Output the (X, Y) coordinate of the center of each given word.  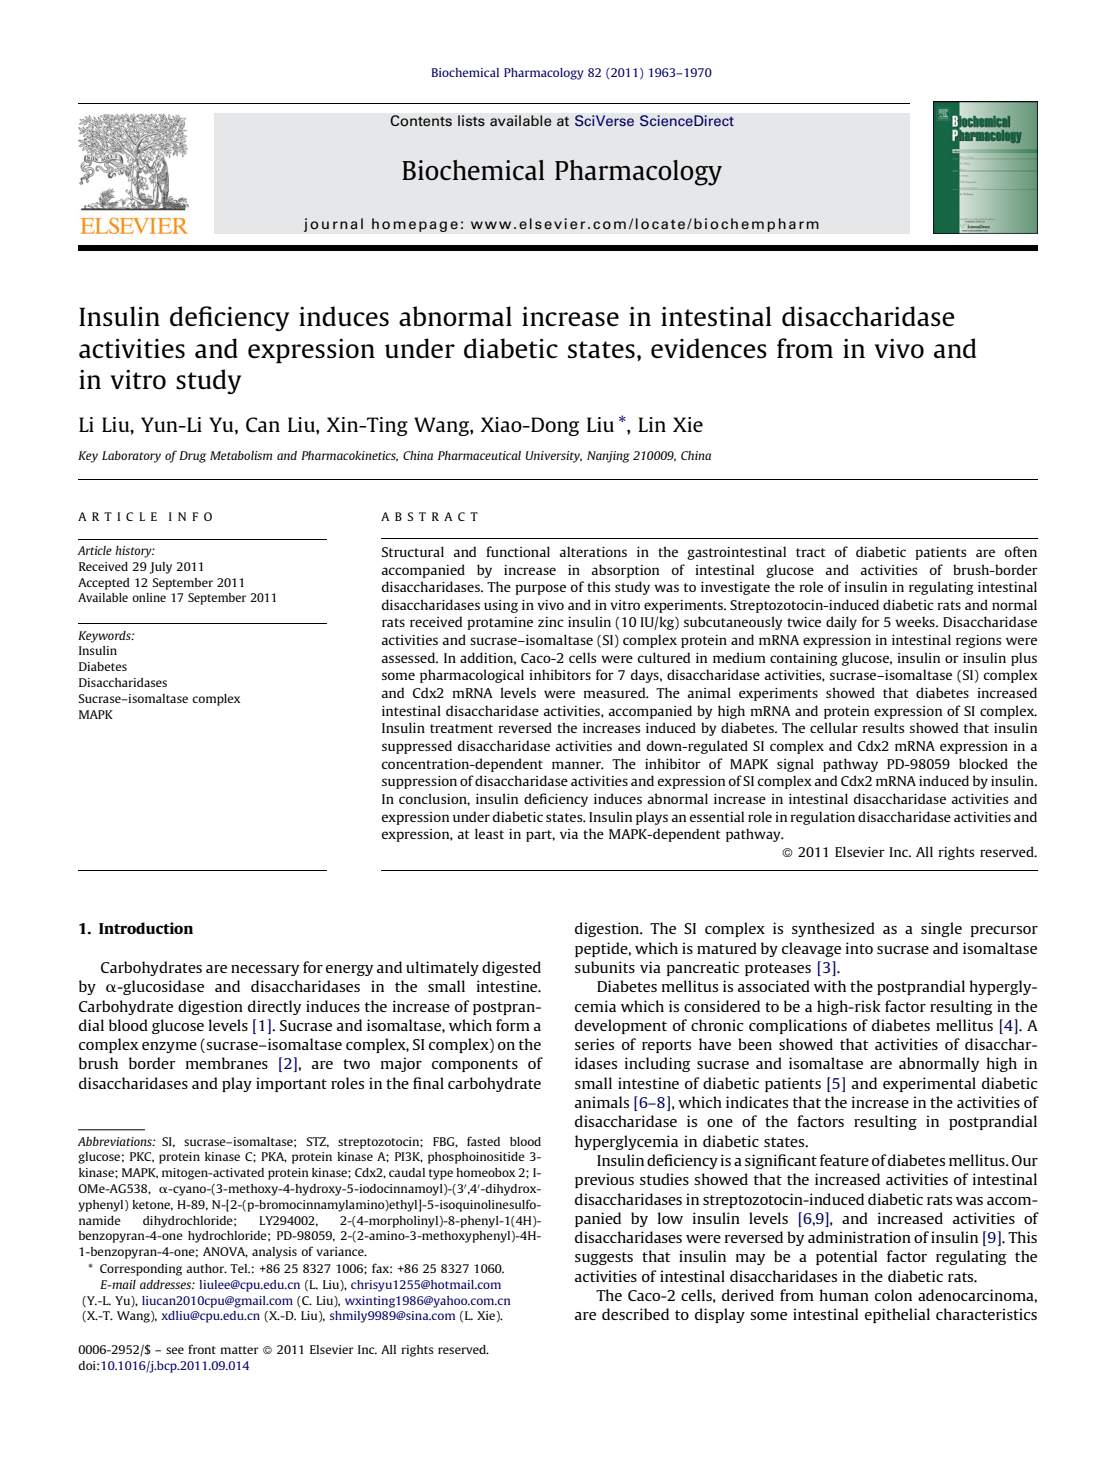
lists (471, 121)
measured (615, 692)
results (883, 727)
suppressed (417, 747)
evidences (709, 348)
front (202, 1349)
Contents (421, 121)
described (635, 1314)
